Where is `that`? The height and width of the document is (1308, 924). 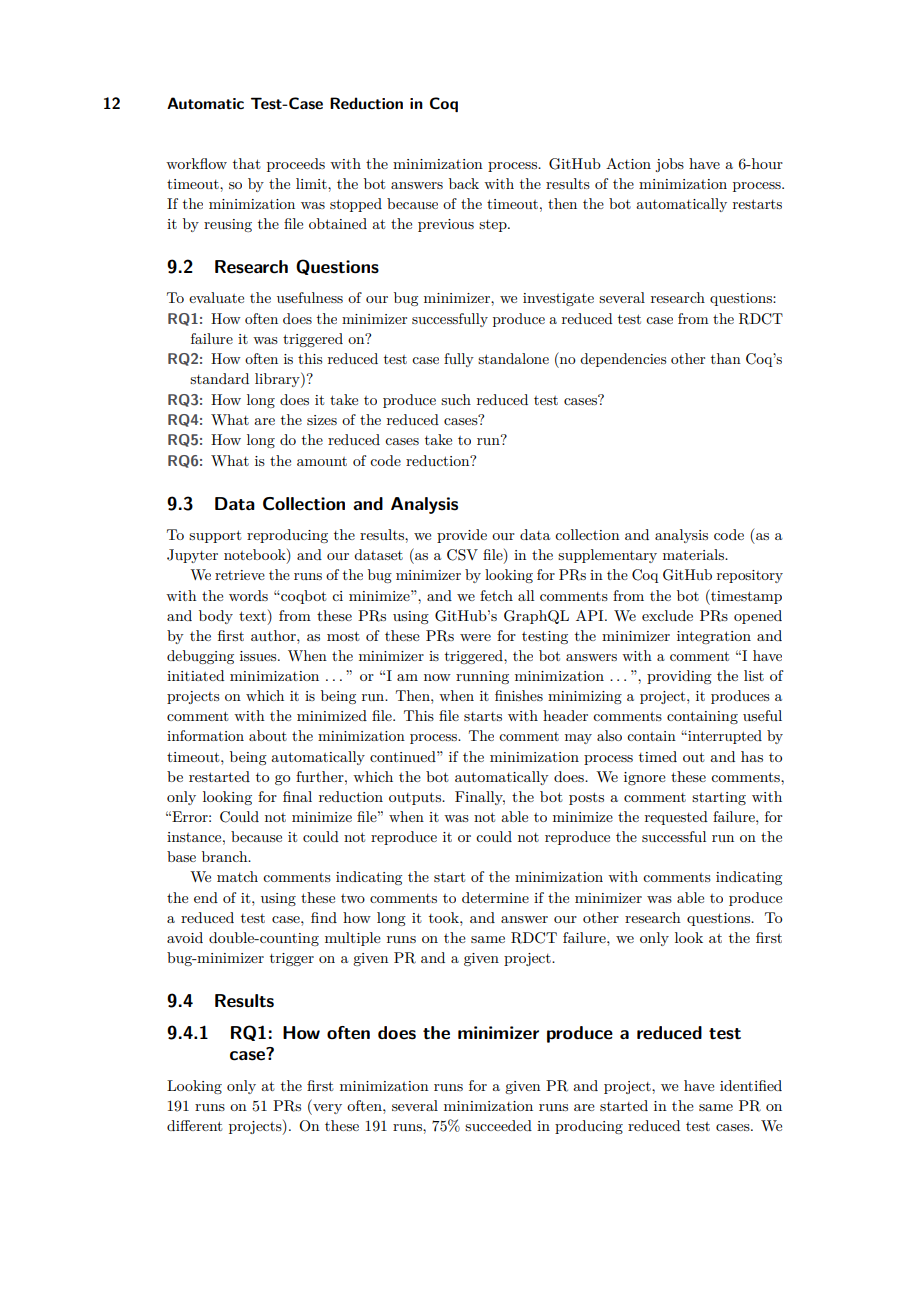 that is located at coordinates (247, 163).
